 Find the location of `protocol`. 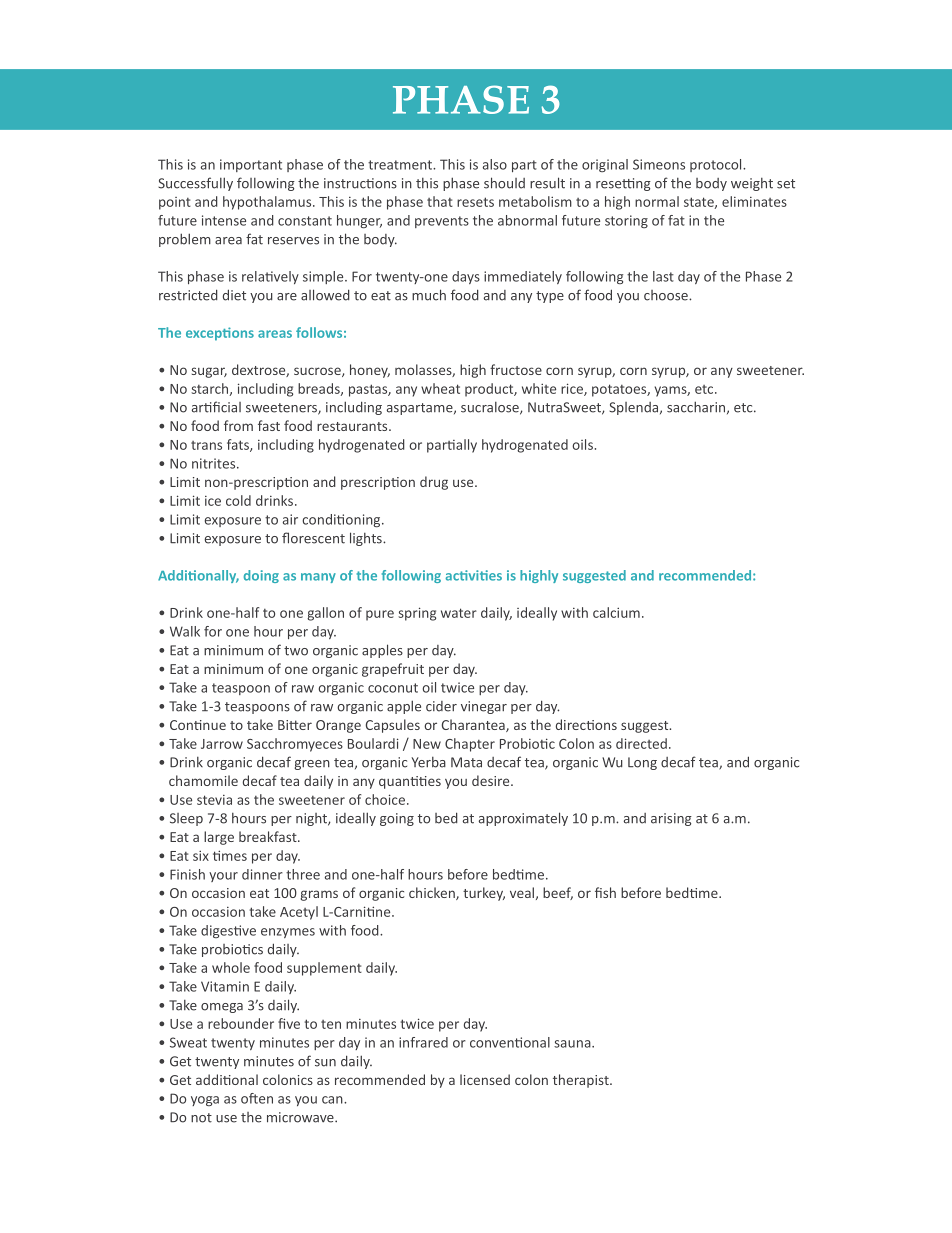

protocol is located at coordinates (717, 165).
